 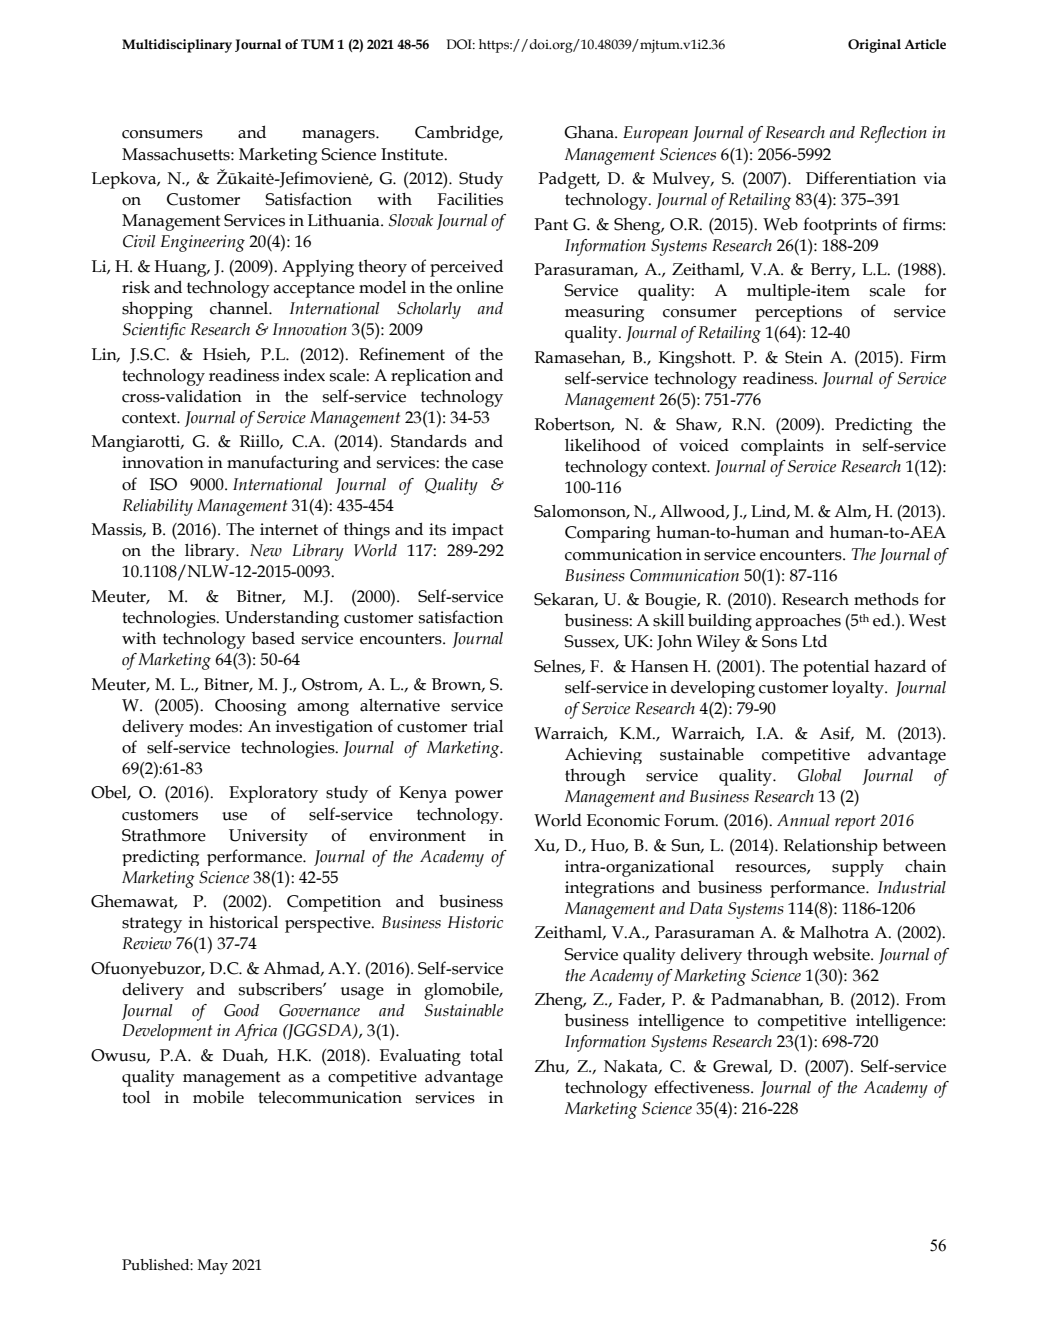 What do you see at coordinates (836, 668) in the document?
I see `potential` at bounding box center [836, 668].
